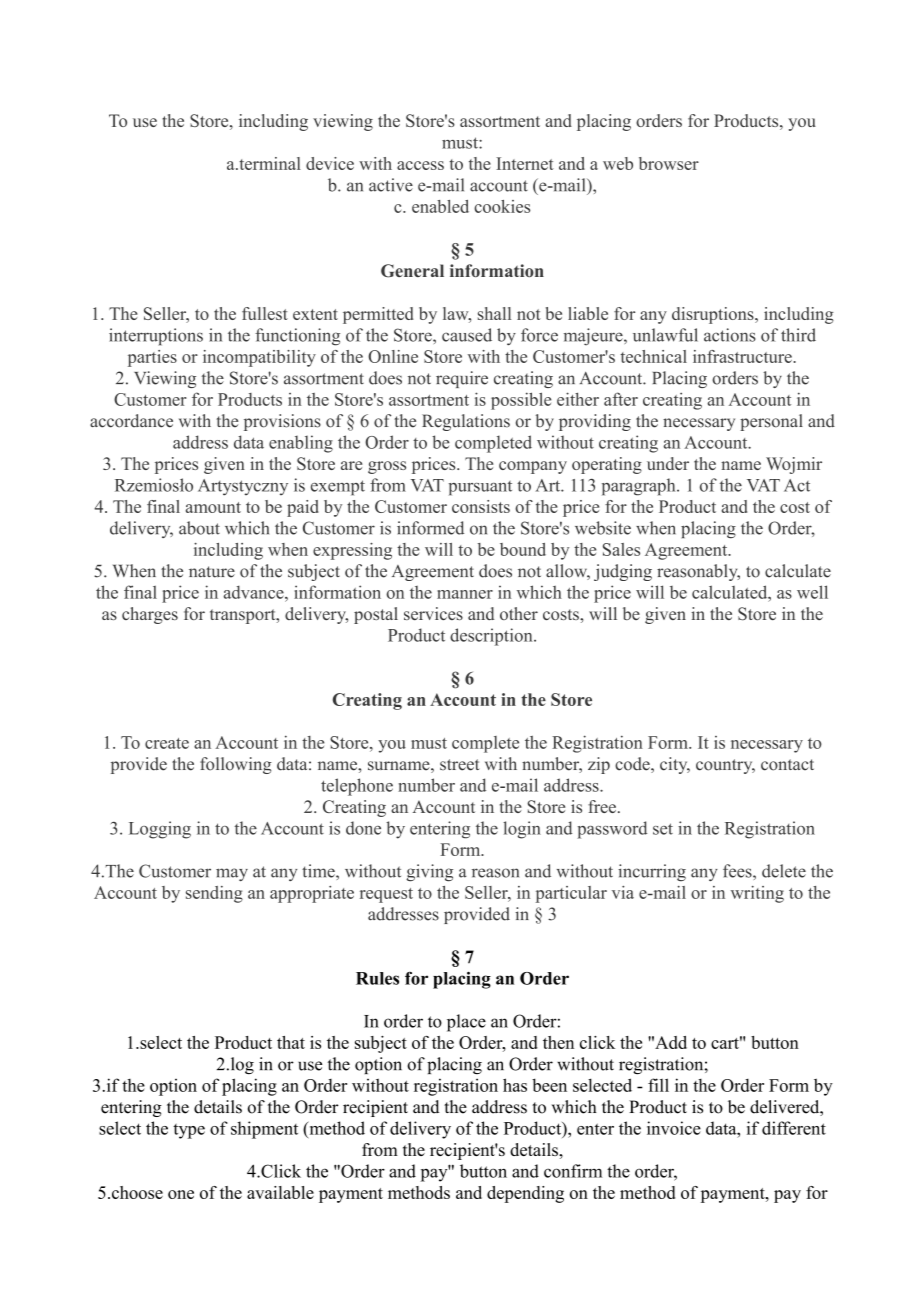 The height and width of the screenshot is (1308, 924). What do you see at coordinates (525, 1194) in the screenshot?
I see `depending` at bounding box center [525, 1194].
